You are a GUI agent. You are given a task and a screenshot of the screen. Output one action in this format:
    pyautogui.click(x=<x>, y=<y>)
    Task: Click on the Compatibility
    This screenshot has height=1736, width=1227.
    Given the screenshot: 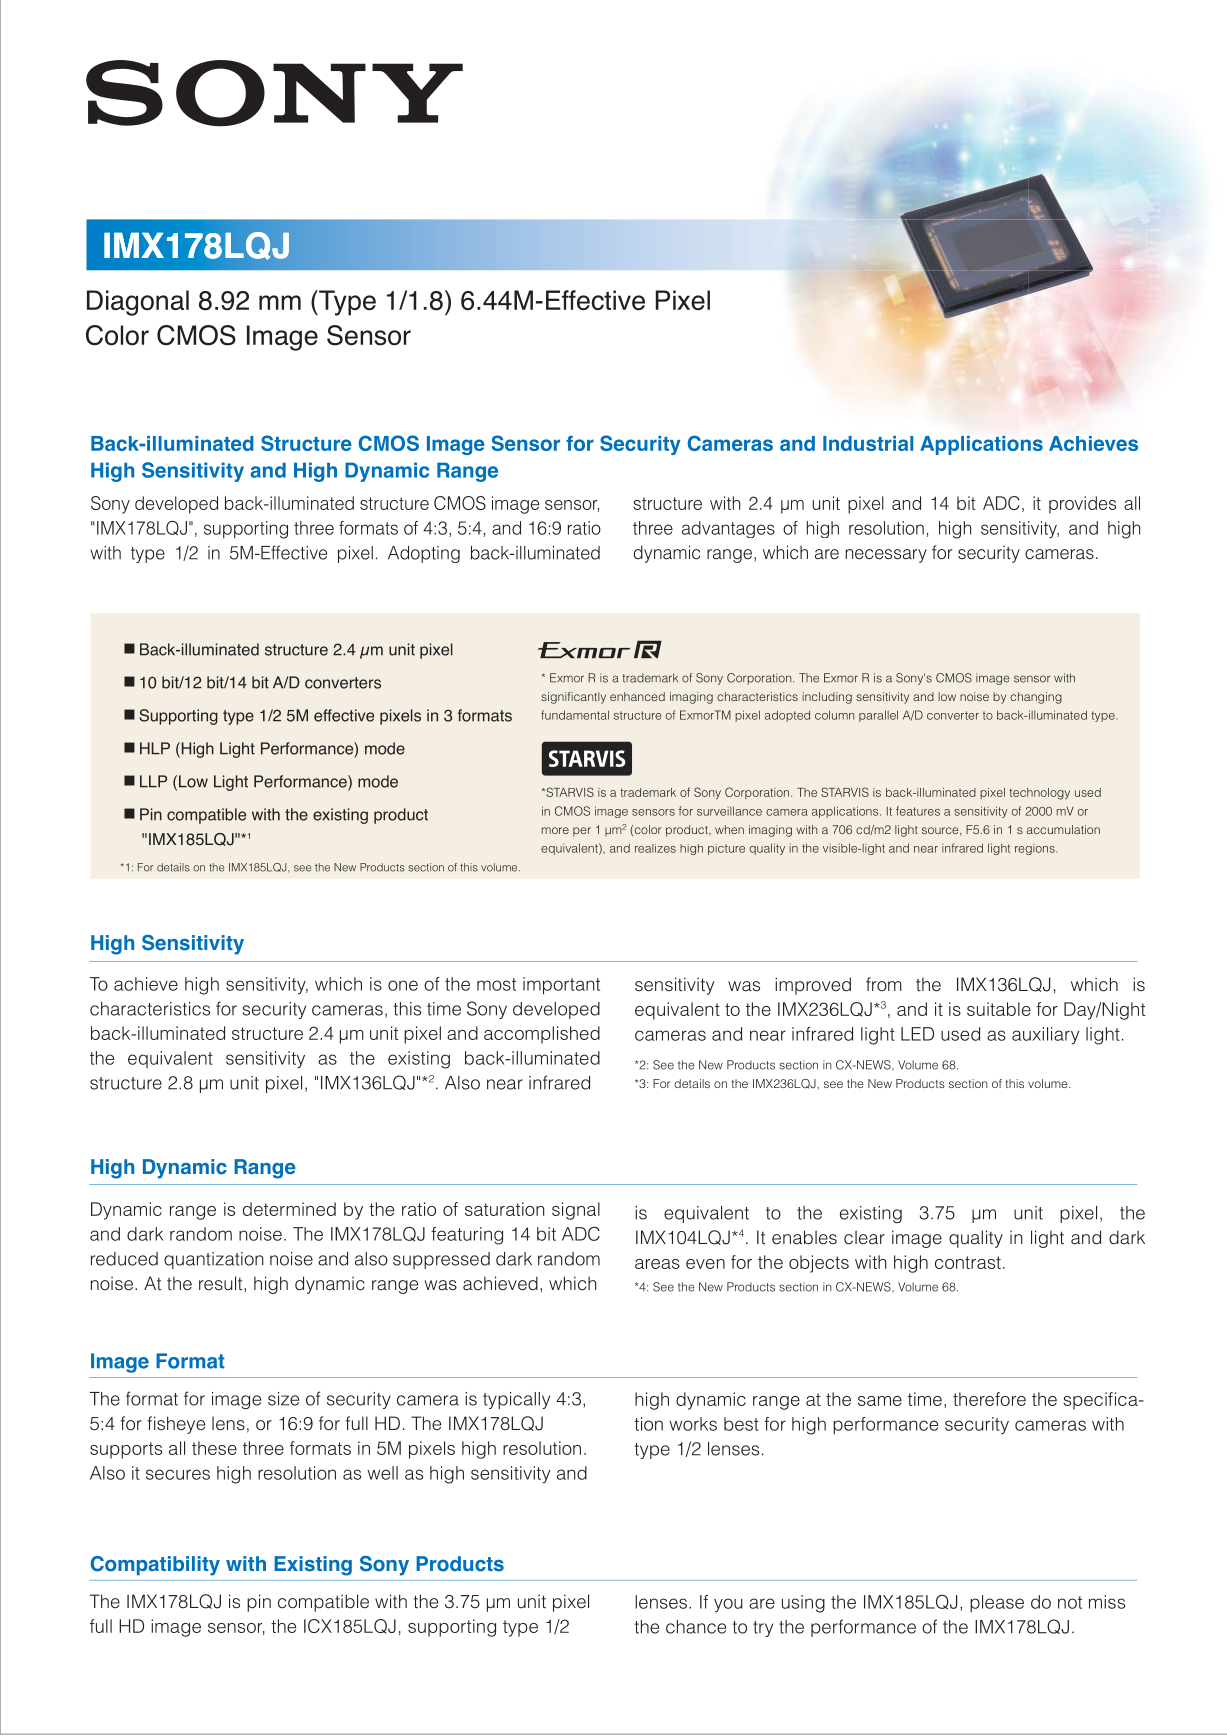 What is the action you would take?
    pyautogui.click(x=155, y=1566)
